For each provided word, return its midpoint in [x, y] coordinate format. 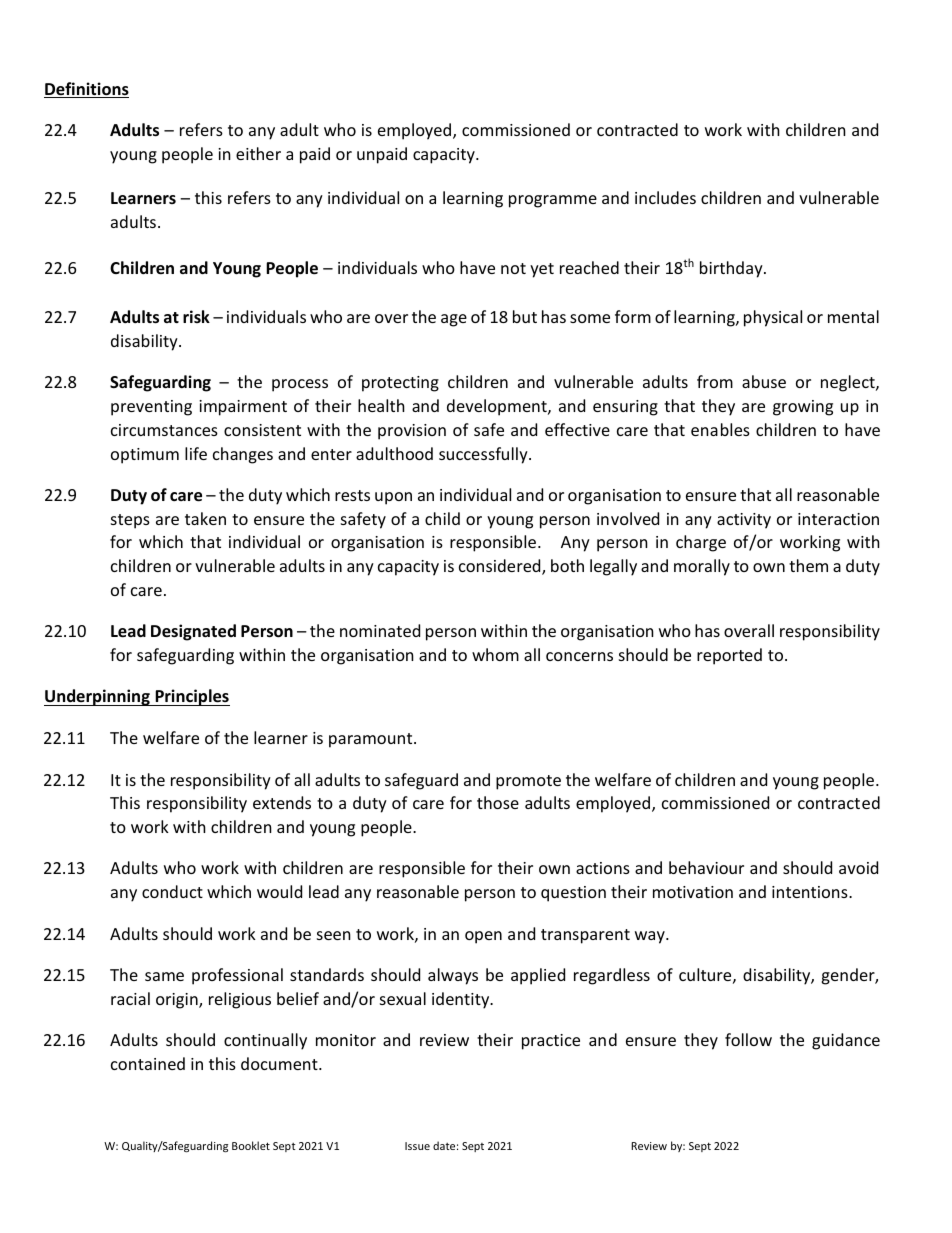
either [258, 153]
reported [729, 656]
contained [148, 1063]
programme [553, 201]
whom [495, 654]
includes [665, 197]
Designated [193, 632]
